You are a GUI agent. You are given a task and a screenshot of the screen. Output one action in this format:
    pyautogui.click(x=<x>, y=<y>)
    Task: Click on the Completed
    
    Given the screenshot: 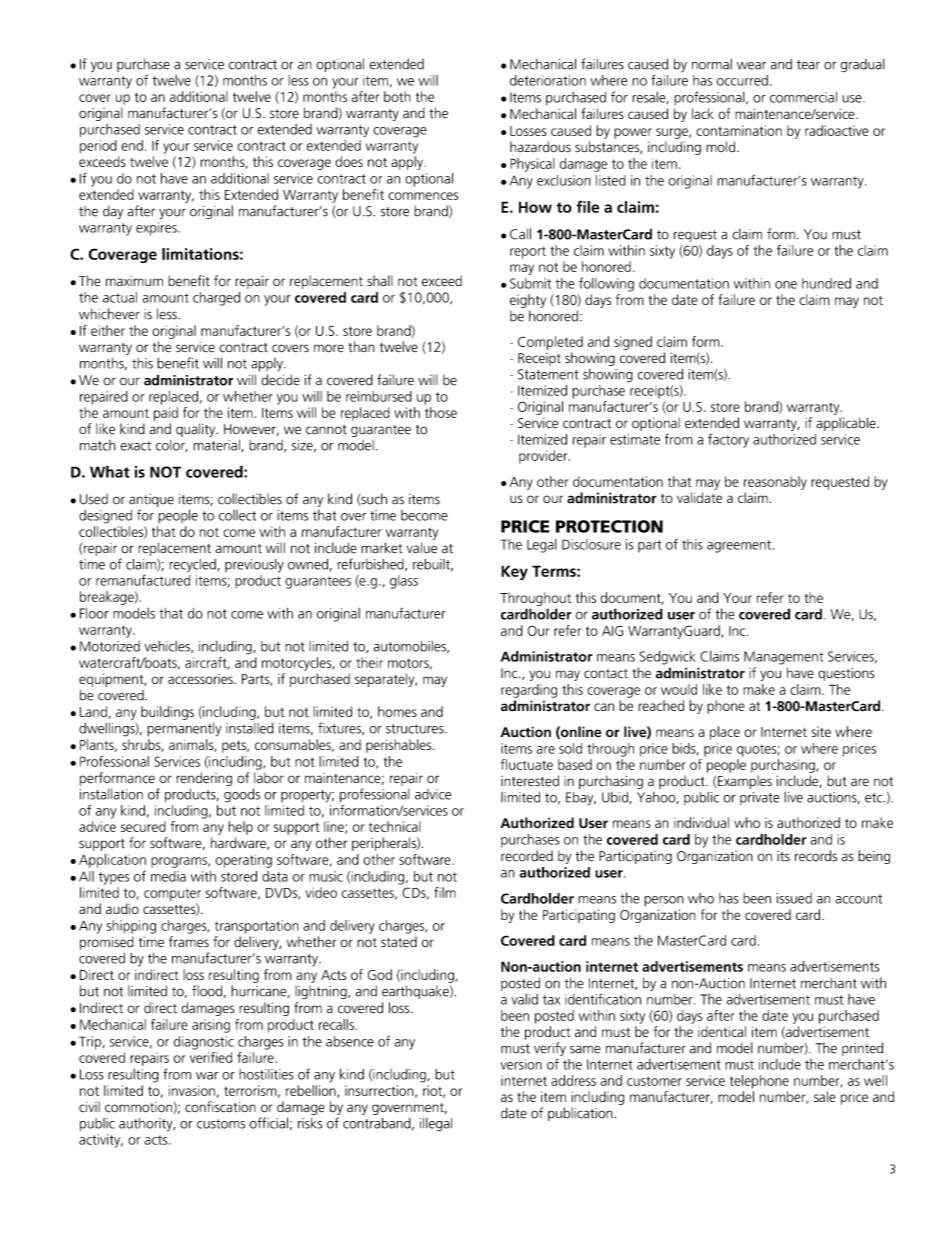 What is the action you would take?
    pyautogui.click(x=550, y=343)
